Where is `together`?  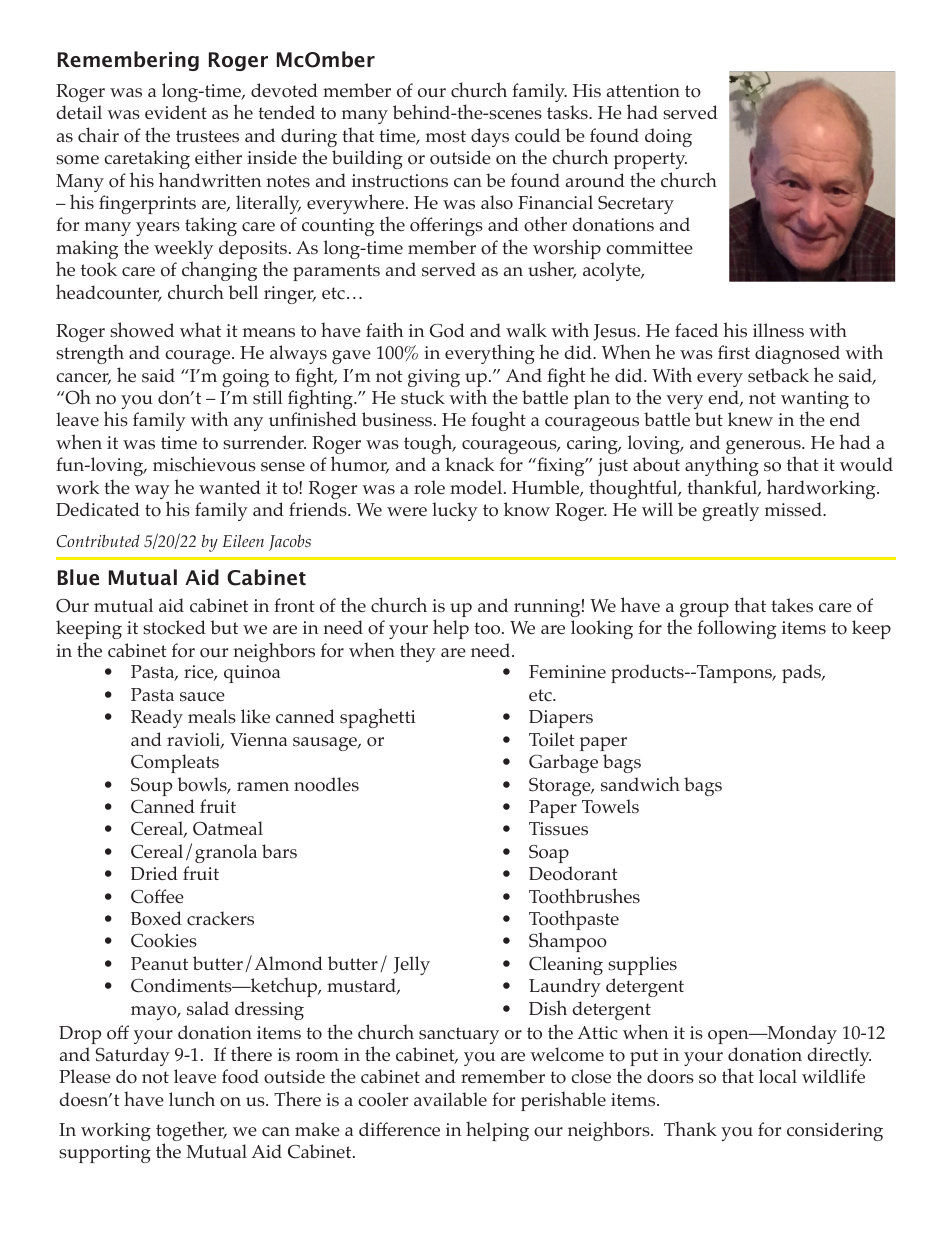 together is located at coordinates (191, 1132).
